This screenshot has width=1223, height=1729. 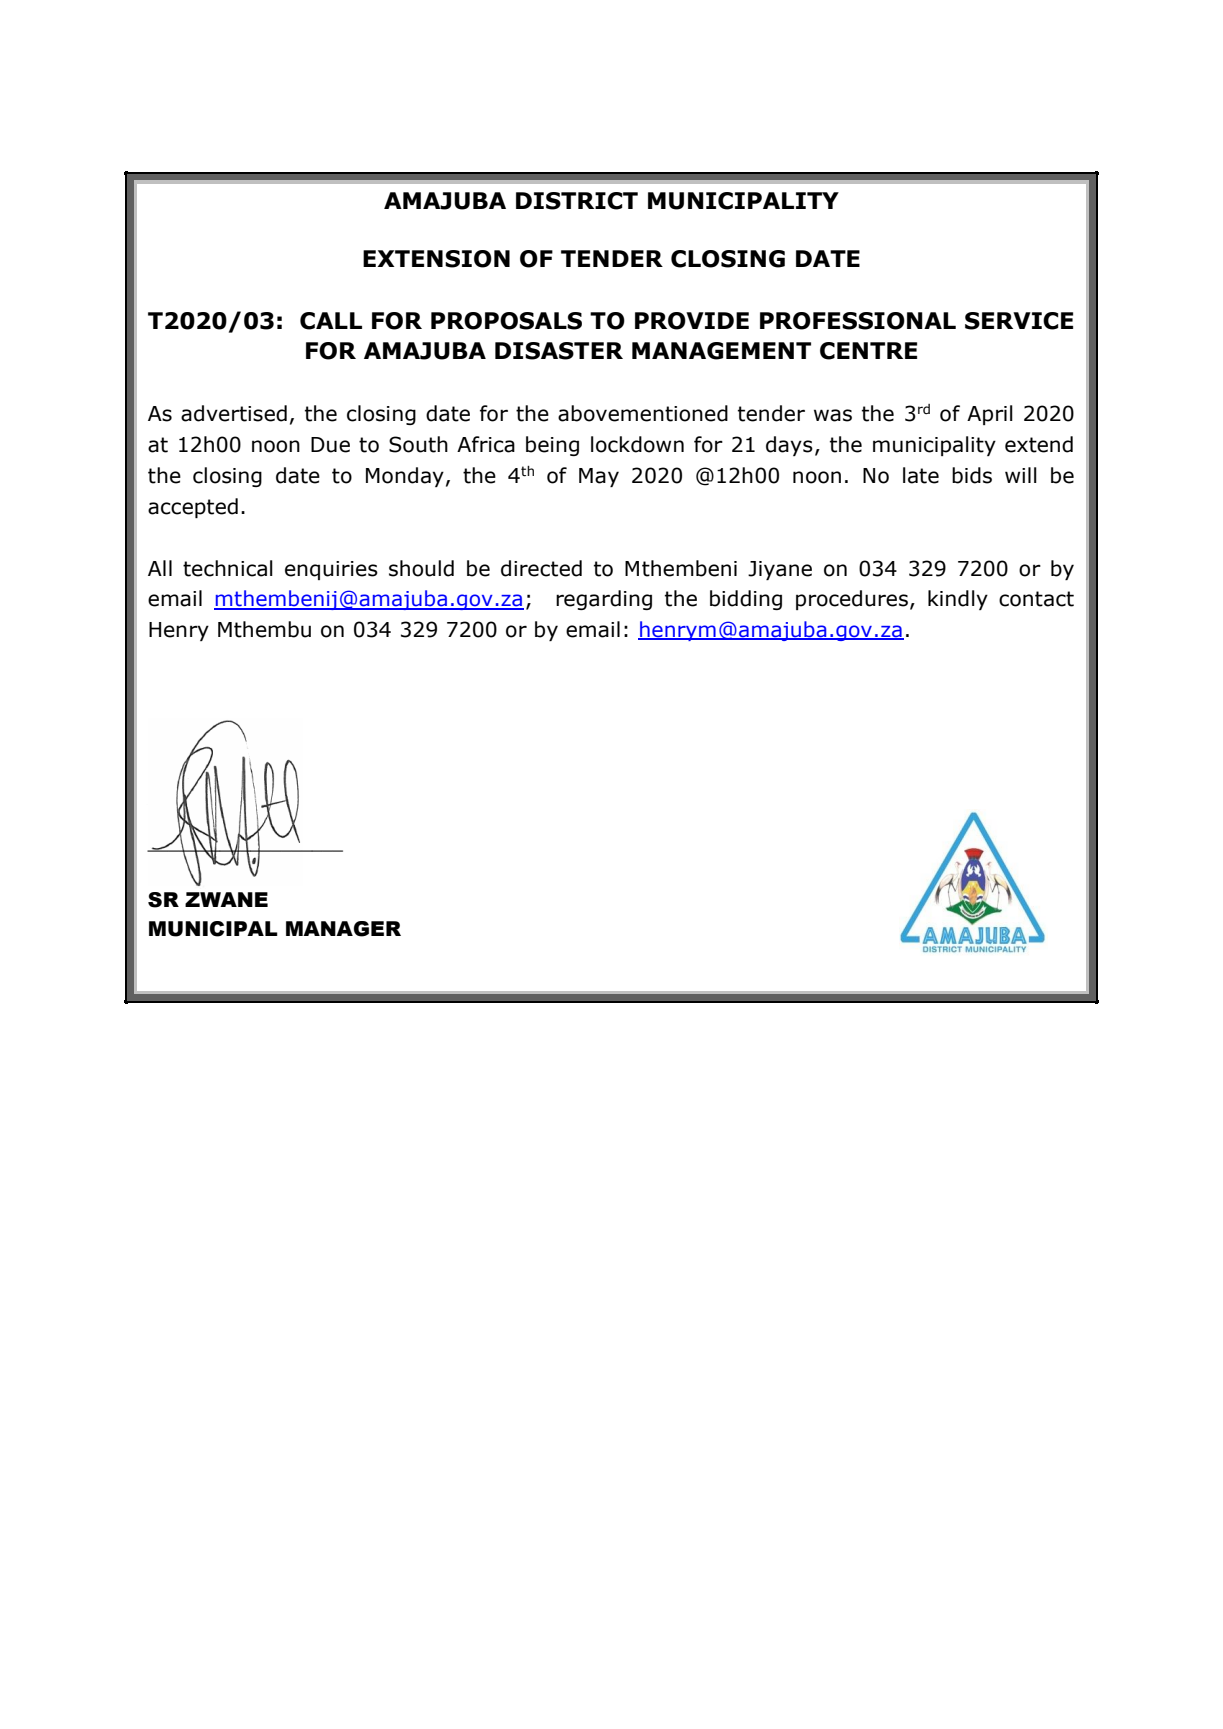 What do you see at coordinates (958, 600) in the screenshot?
I see `kindly` at bounding box center [958, 600].
